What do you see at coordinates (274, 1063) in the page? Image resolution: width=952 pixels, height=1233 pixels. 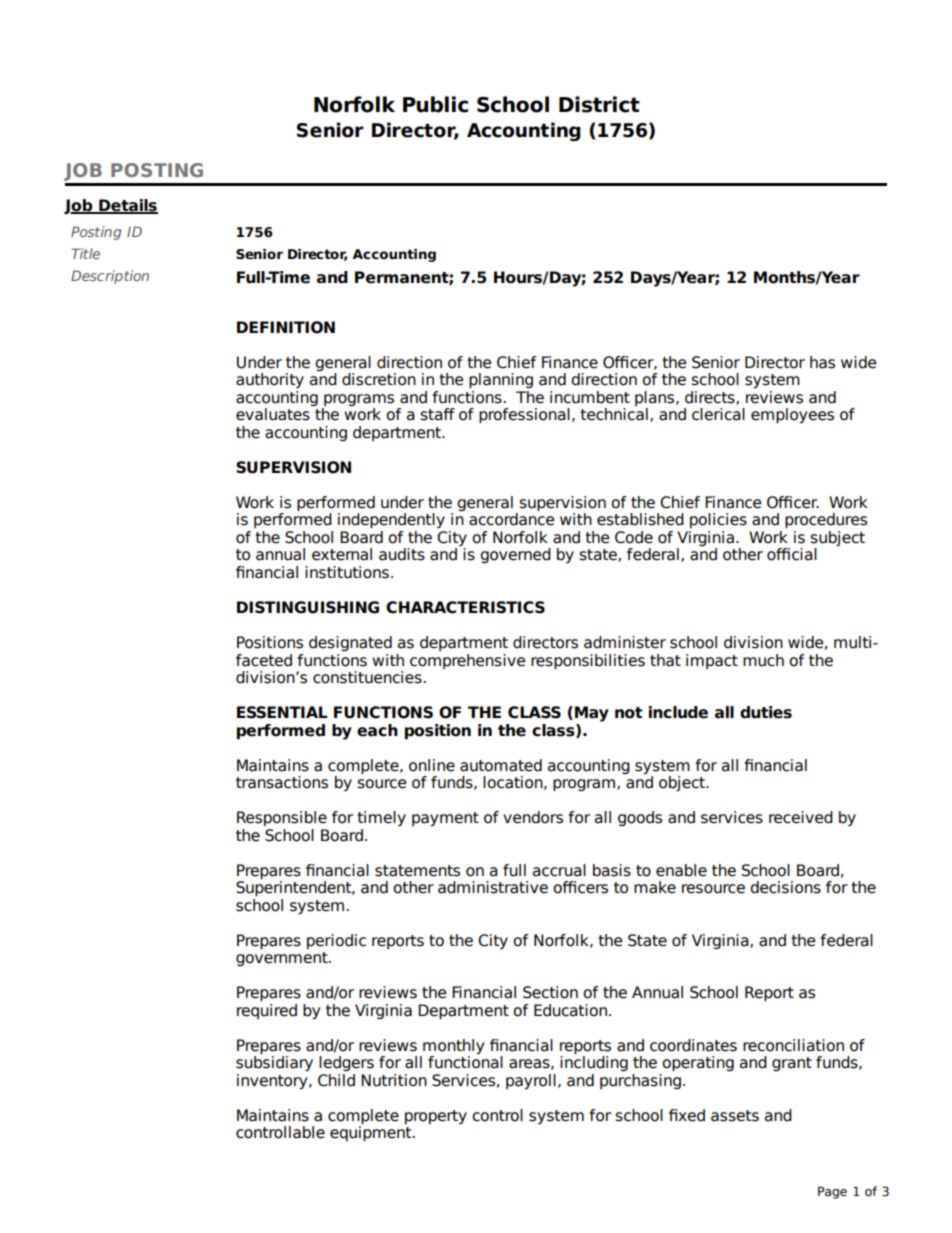 I see `subsidiary` at bounding box center [274, 1063].
